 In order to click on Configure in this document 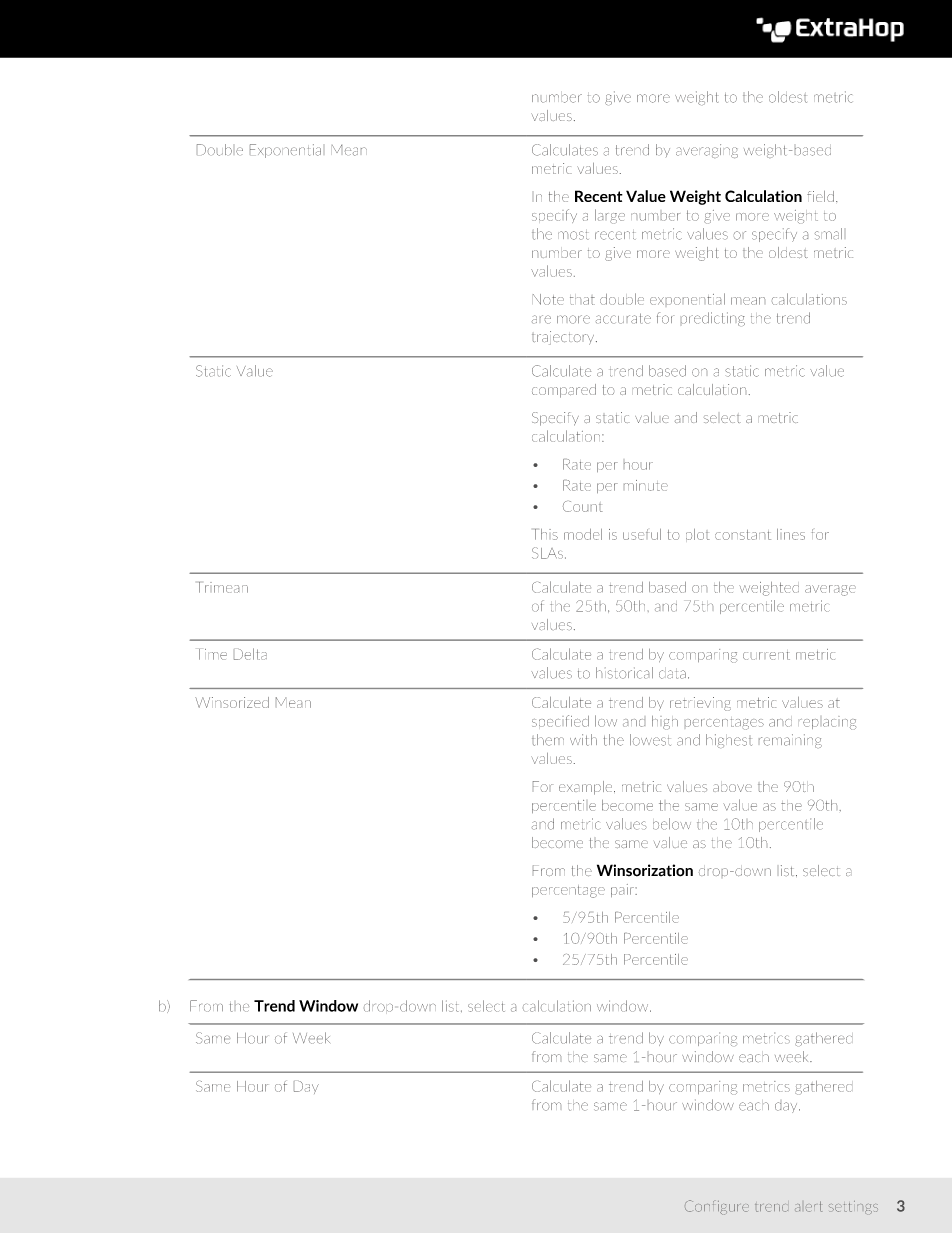, I will do `click(717, 1207)`.
